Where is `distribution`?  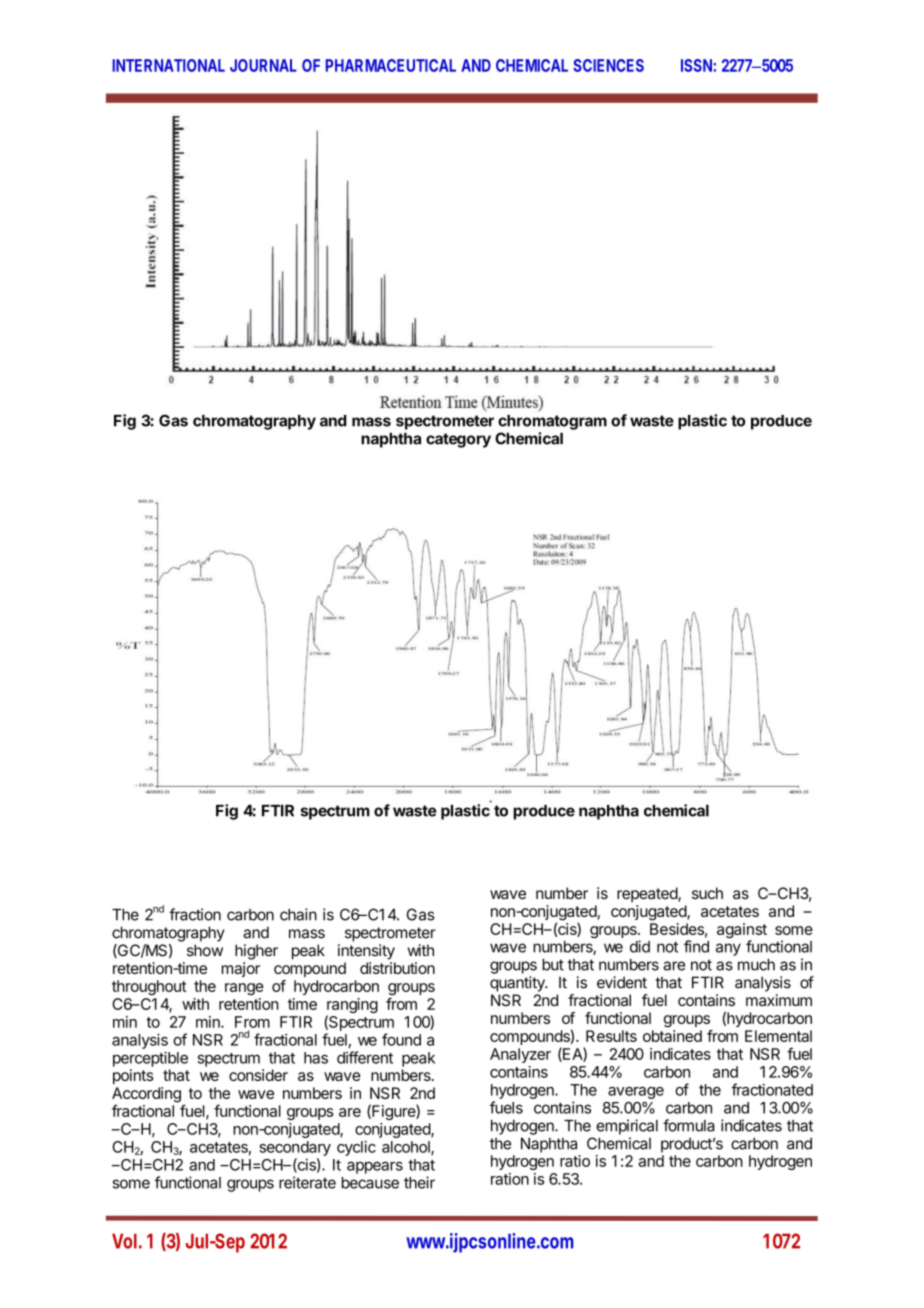 distribution is located at coordinates (397, 968).
